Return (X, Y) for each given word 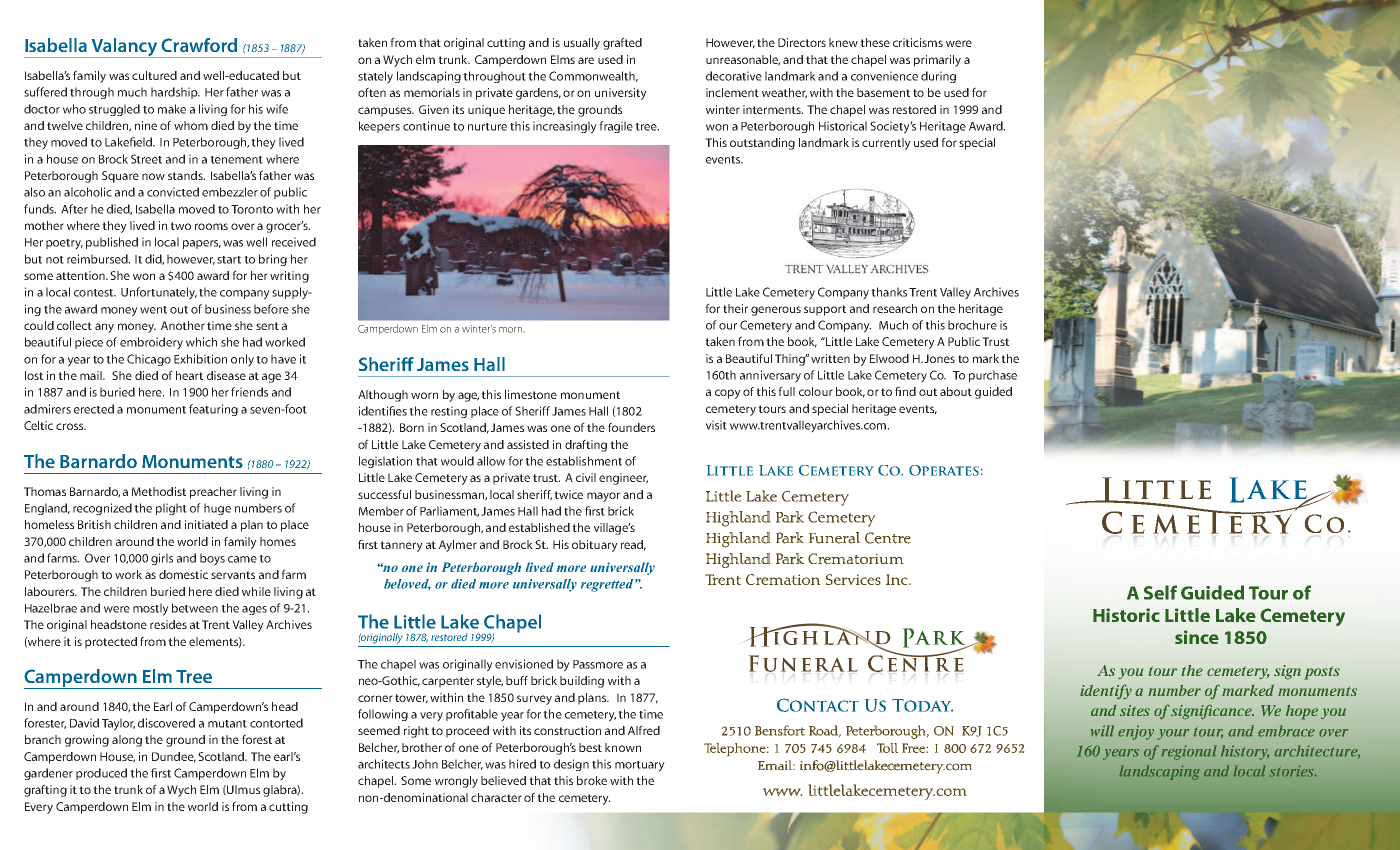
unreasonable (743, 60)
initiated (206, 524)
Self (1160, 592)
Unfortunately (159, 293)
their (735, 308)
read (633, 545)
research (895, 308)
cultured (154, 75)
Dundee (174, 757)
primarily (937, 61)
